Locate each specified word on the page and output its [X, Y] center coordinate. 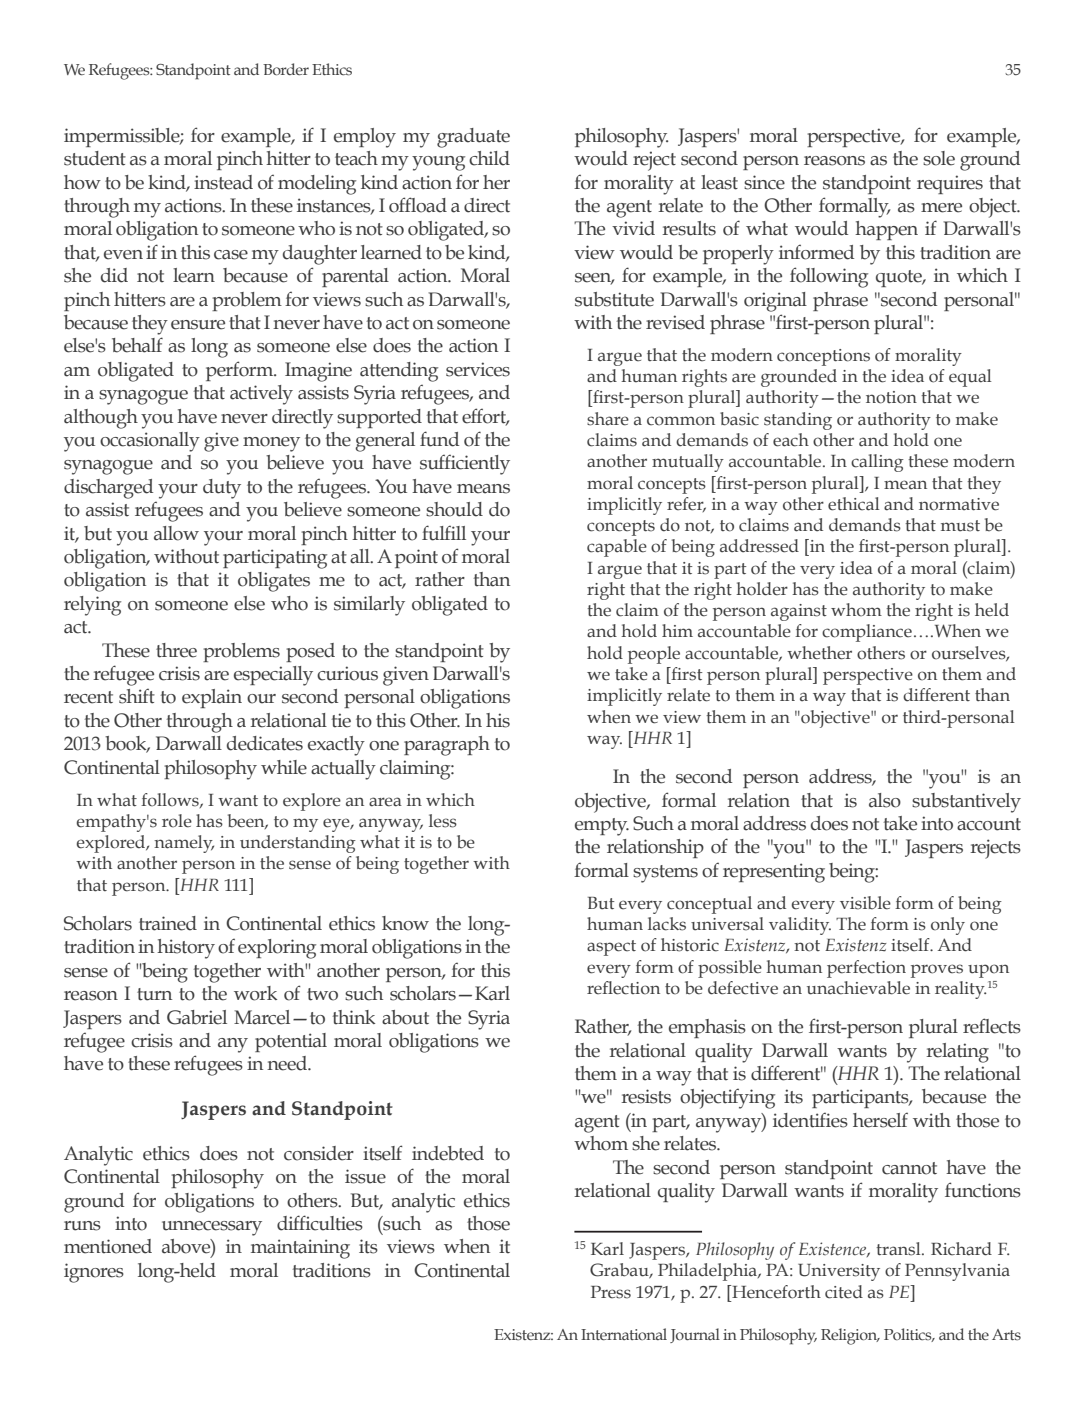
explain [212, 698]
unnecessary [212, 1228]
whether [819, 653]
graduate [473, 138]
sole [939, 158]
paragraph [447, 746]
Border [286, 69]
